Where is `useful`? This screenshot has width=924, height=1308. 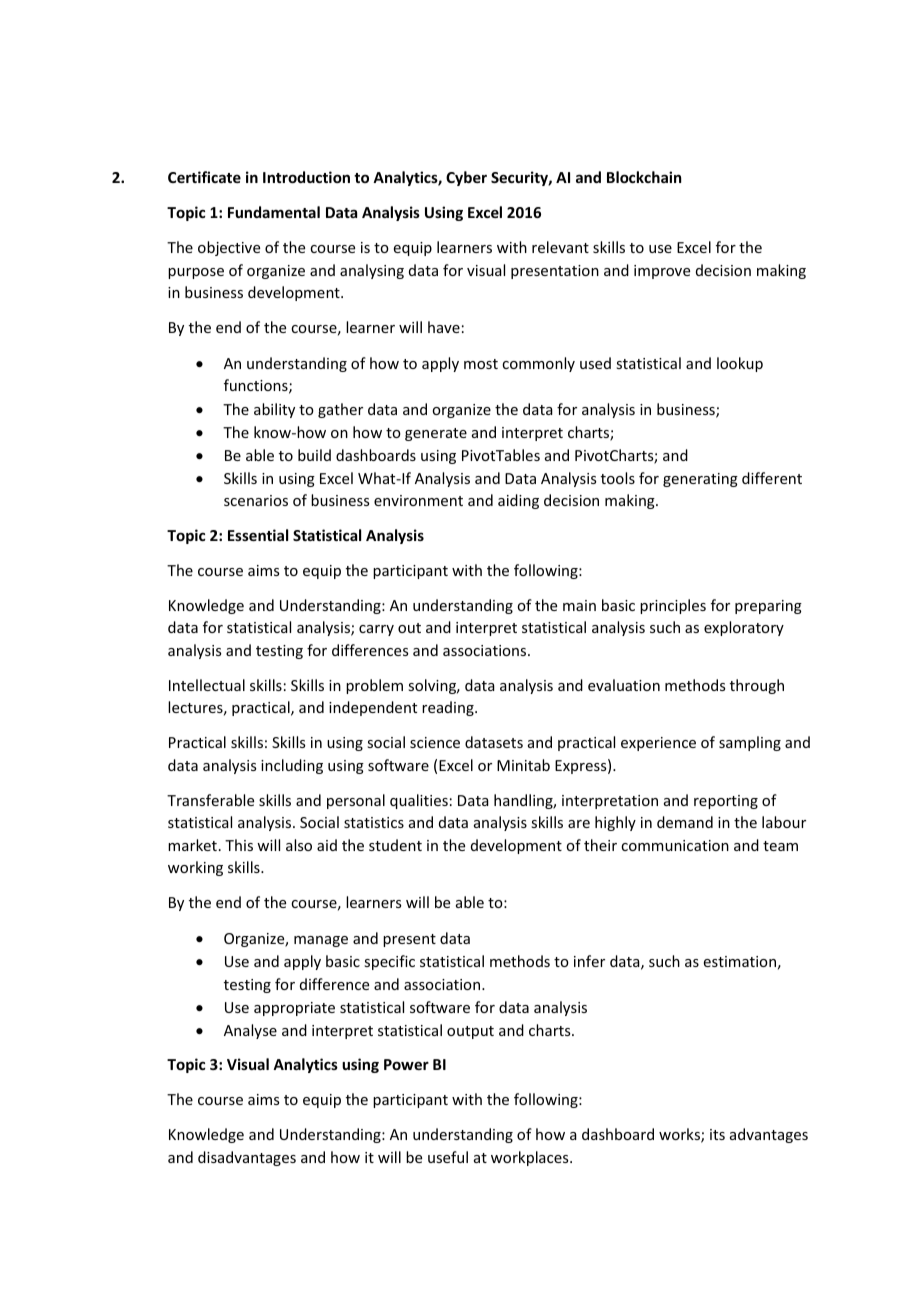 useful is located at coordinates (448, 1157).
